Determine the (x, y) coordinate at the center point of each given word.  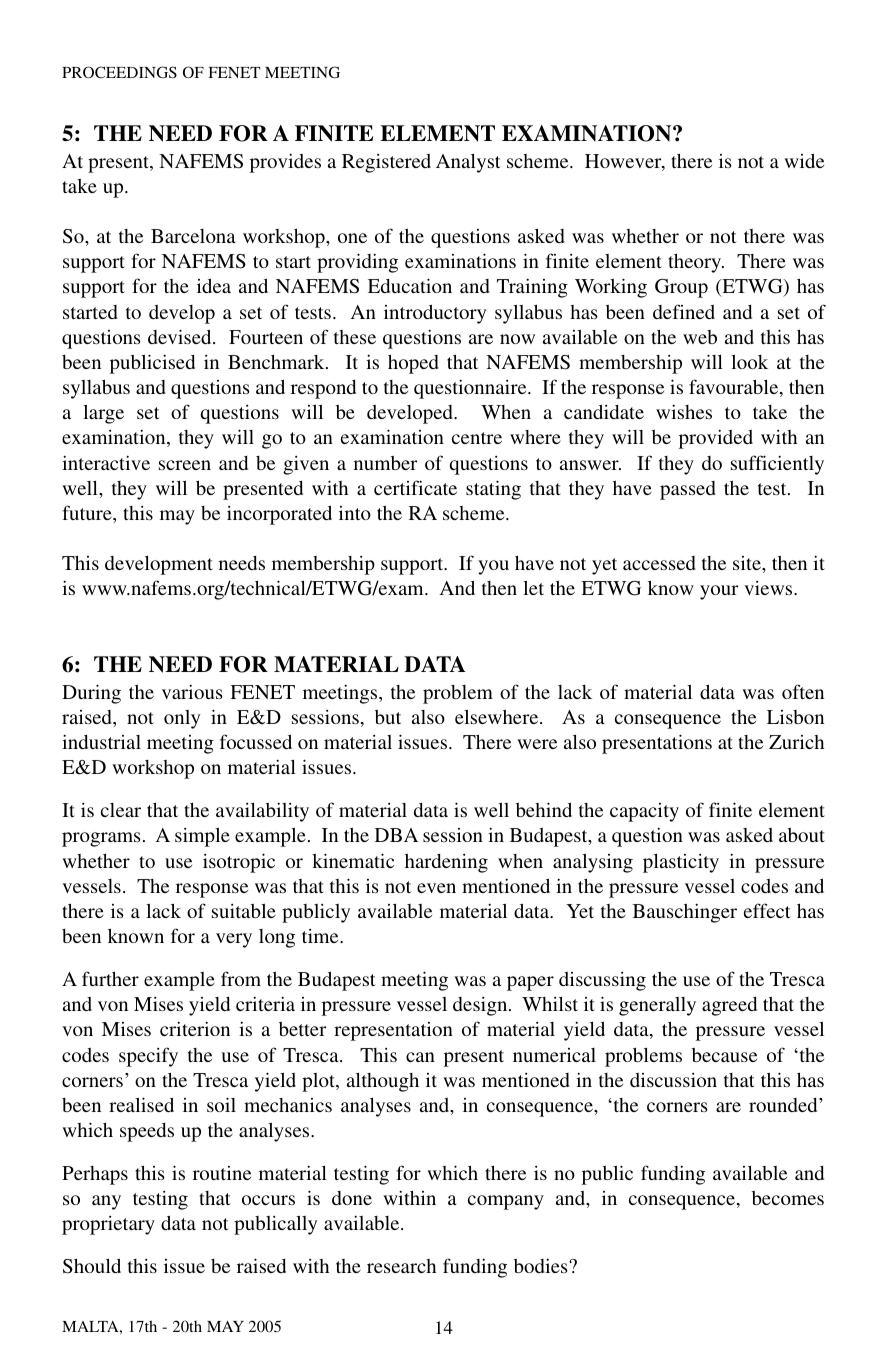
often (803, 691)
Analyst (468, 163)
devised (181, 336)
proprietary (108, 1225)
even (436, 888)
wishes (684, 411)
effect (767, 910)
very (234, 940)
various (192, 691)
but (388, 717)
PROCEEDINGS (119, 72)
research (401, 1266)
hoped (413, 364)
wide (804, 160)
